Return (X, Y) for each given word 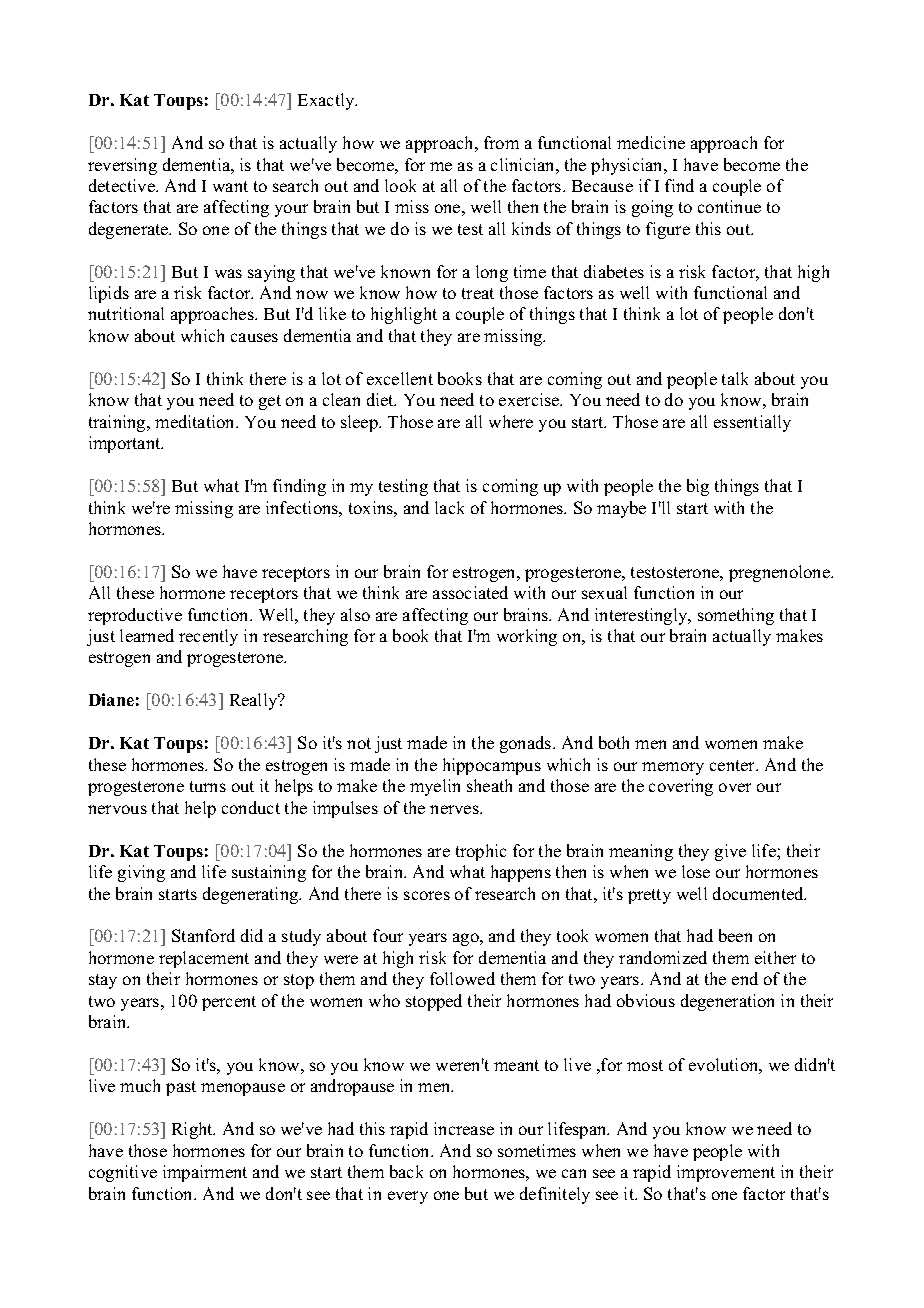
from (501, 142)
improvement (726, 1173)
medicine (651, 142)
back (406, 1171)
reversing (122, 166)
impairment (205, 1173)
